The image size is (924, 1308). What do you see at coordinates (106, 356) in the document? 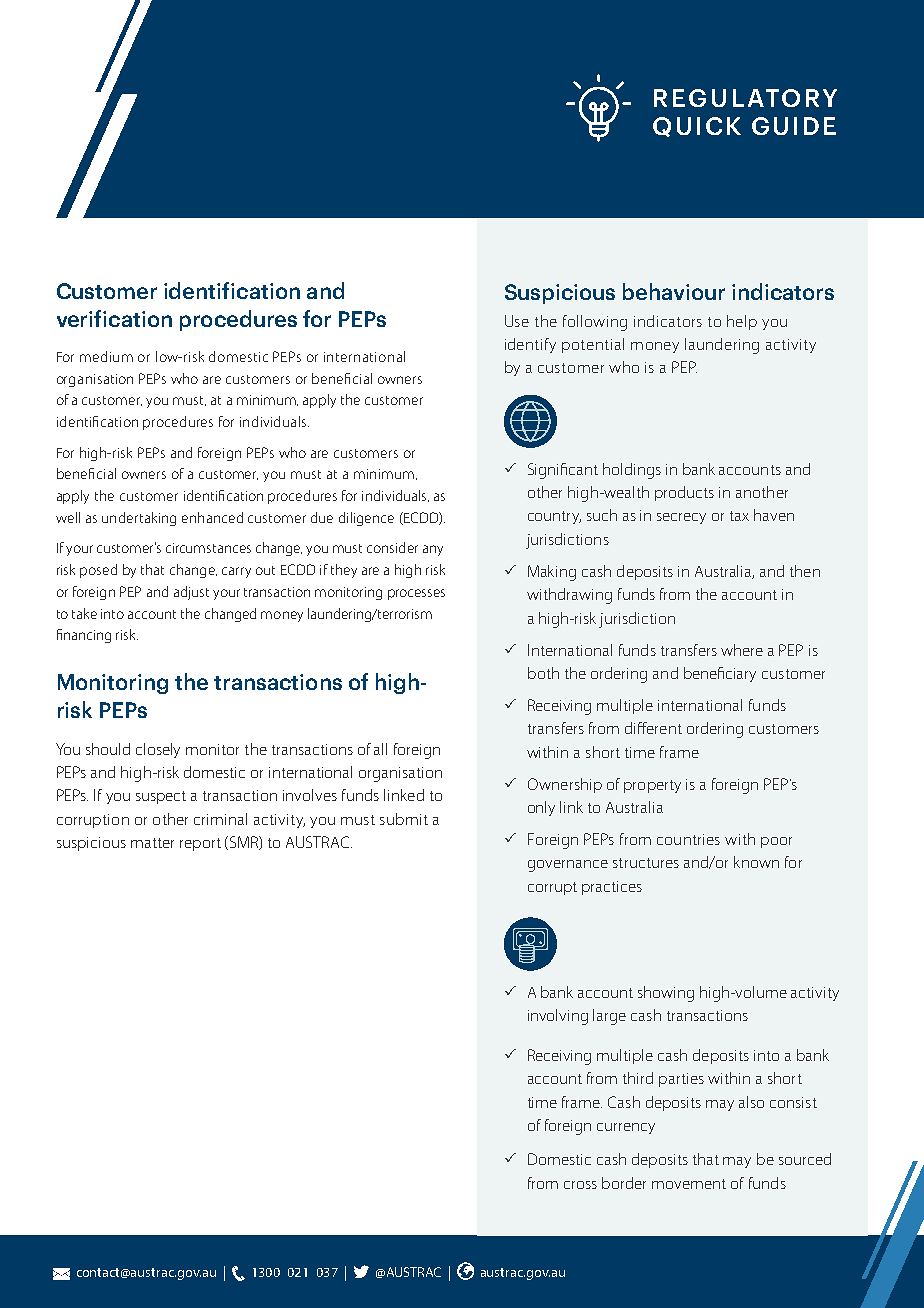
I see `medium` at bounding box center [106, 356].
